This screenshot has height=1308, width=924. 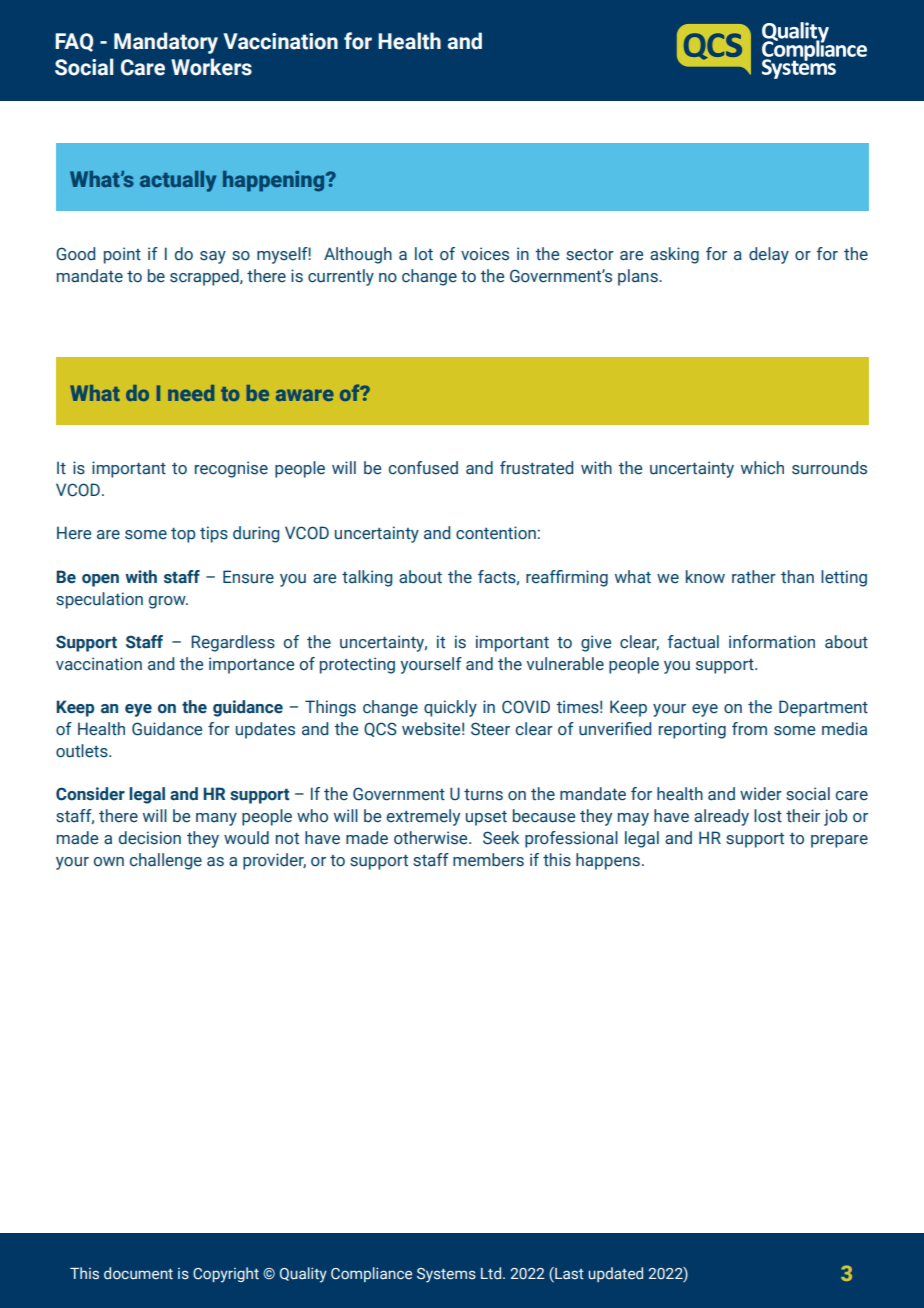 What do you see at coordinates (138, 1273) in the screenshot?
I see `document` at bounding box center [138, 1273].
